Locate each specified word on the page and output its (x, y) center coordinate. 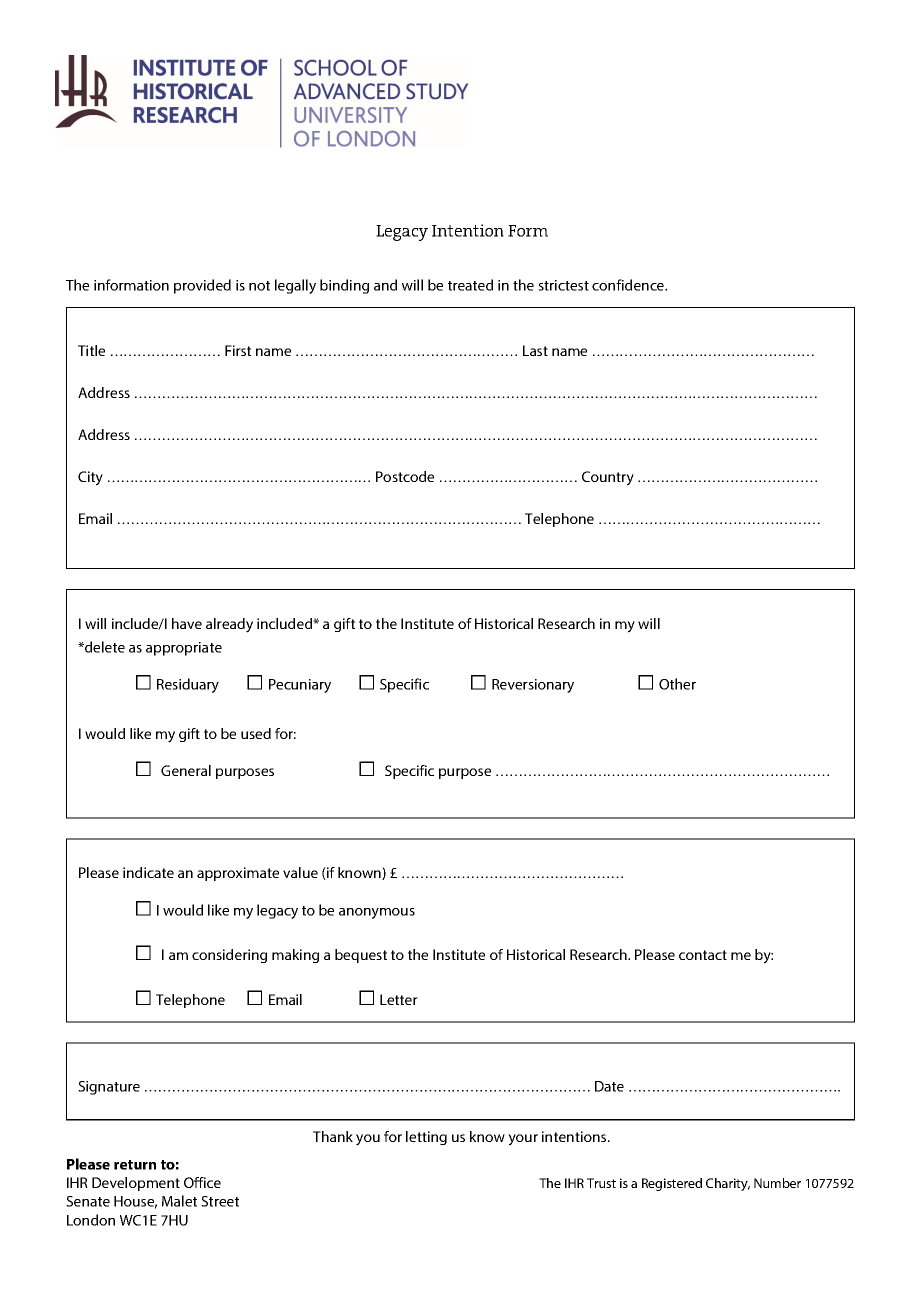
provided (202, 286)
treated (470, 285)
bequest (361, 956)
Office (202, 1182)
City (90, 478)
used (256, 733)
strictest (563, 285)
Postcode (405, 476)
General (186, 770)
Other (677, 684)
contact (703, 955)
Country (608, 478)
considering (229, 956)
